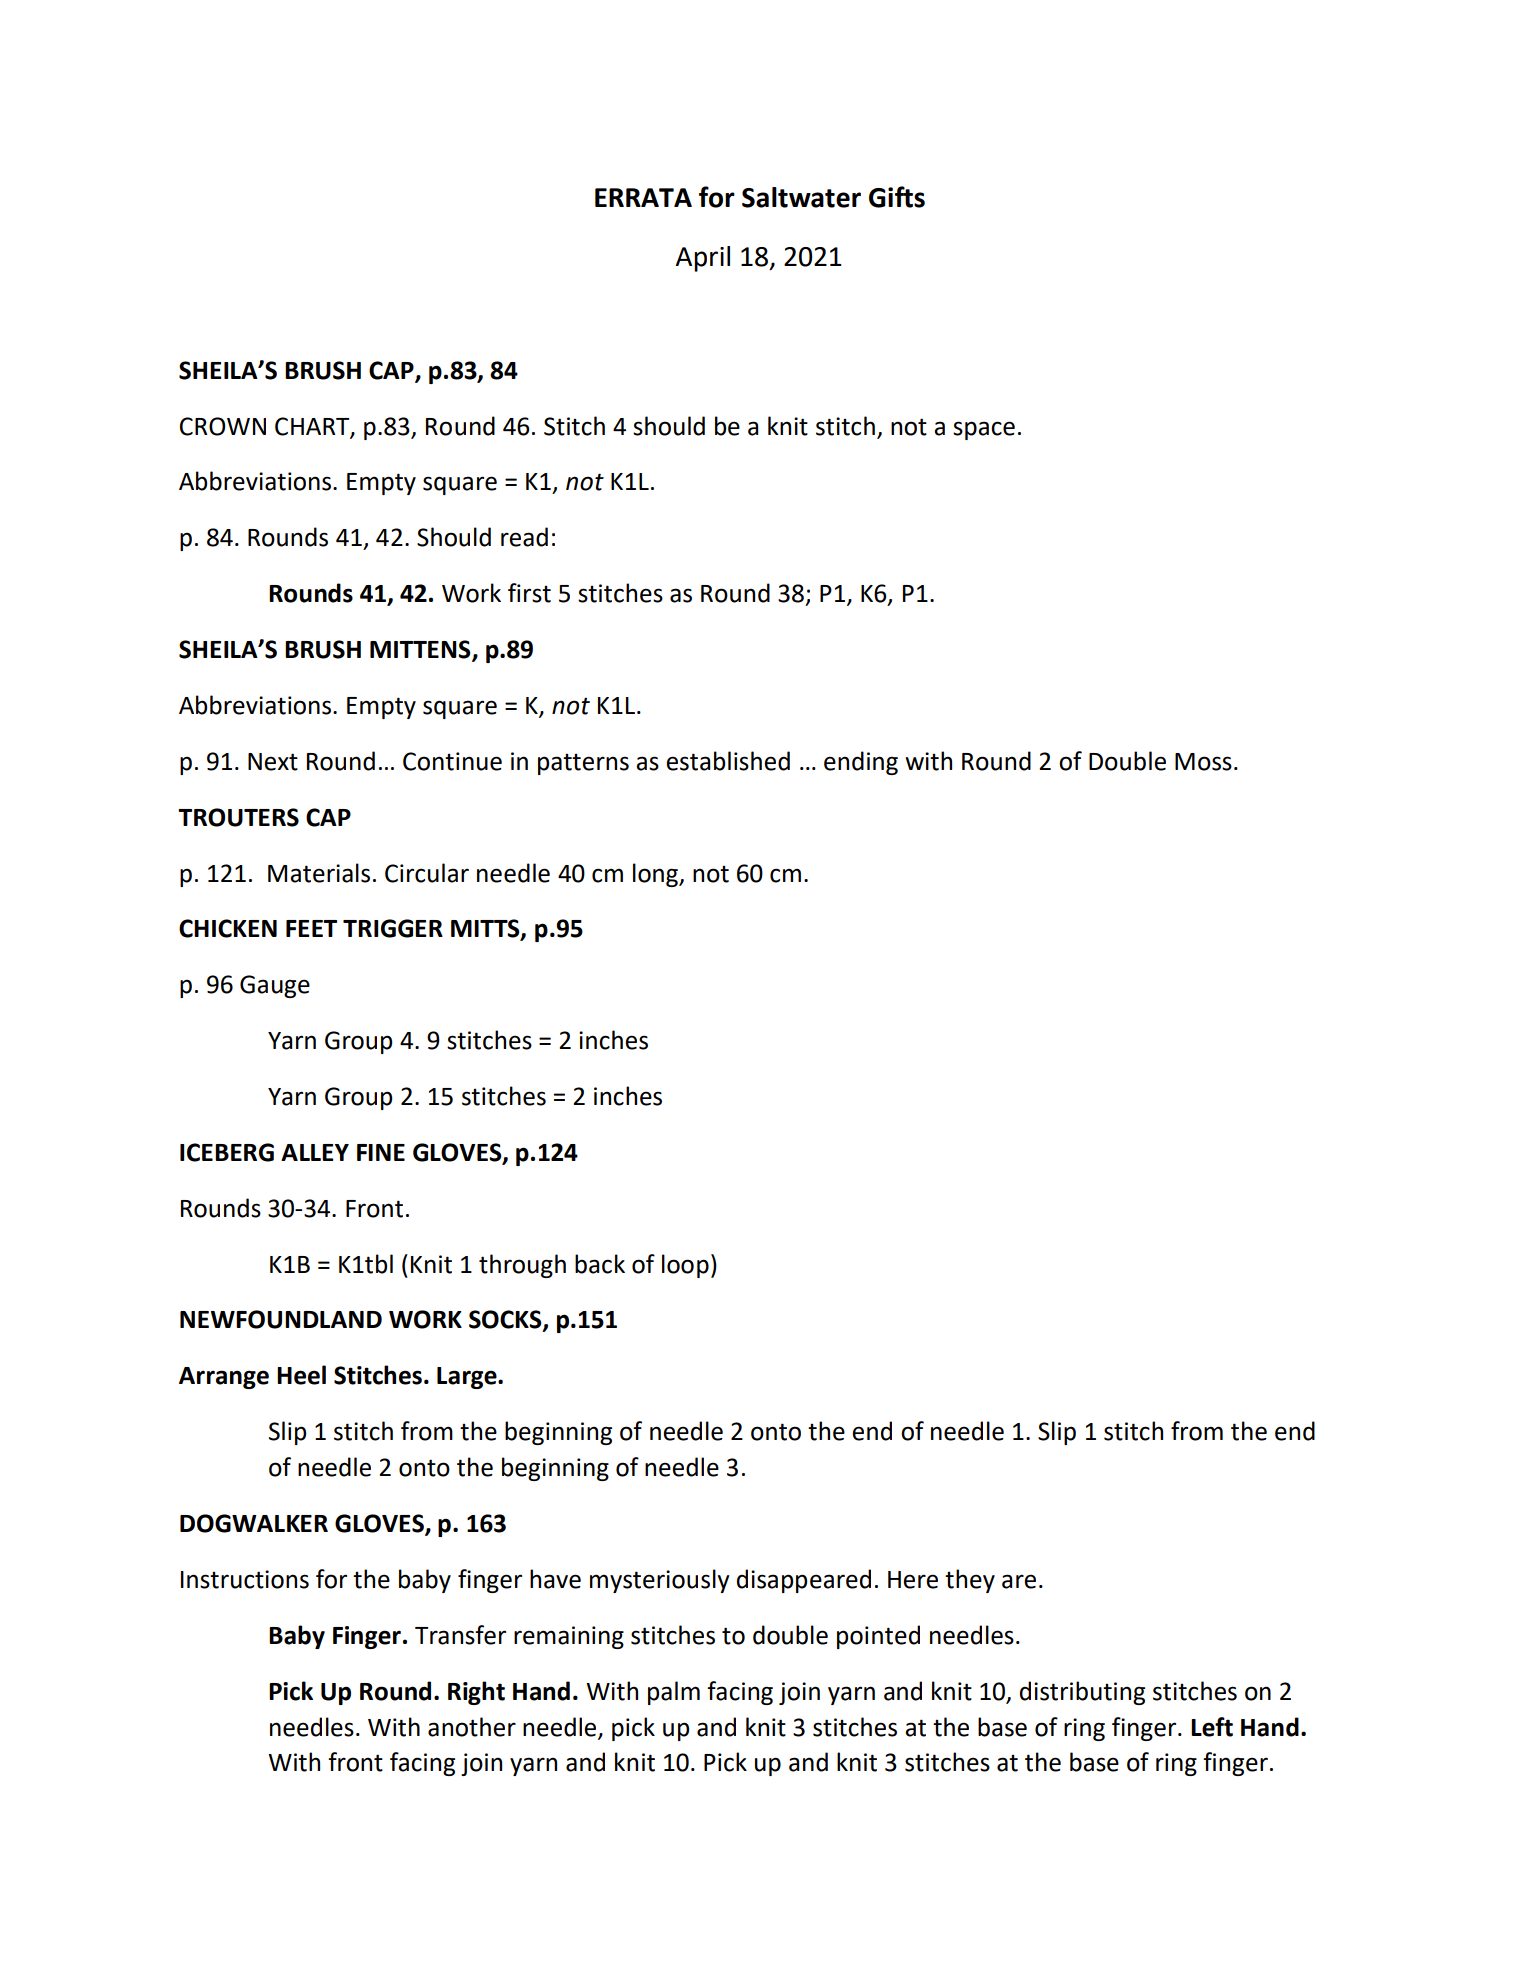  What do you see at coordinates (1082, 1693) in the screenshot?
I see `distributing` at bounding box center [1082, 1693].
